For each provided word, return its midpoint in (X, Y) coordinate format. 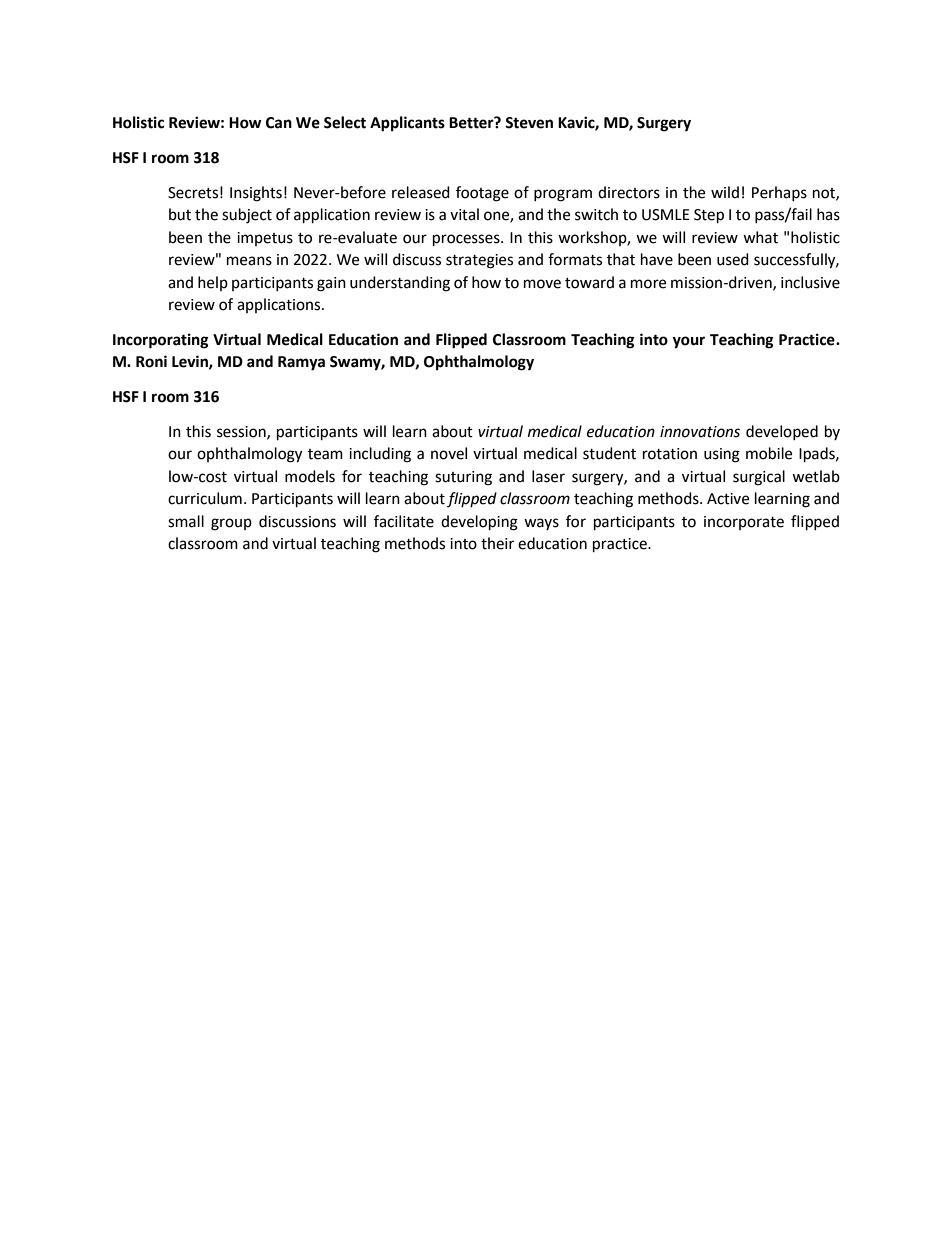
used (733, 259)
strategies (479, 261)
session (242, 432)
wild (725, 192)
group (231, 524)
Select (345, 122)
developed (782, 432)
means (249, 261)
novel (449, 453)
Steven (529, 123)
